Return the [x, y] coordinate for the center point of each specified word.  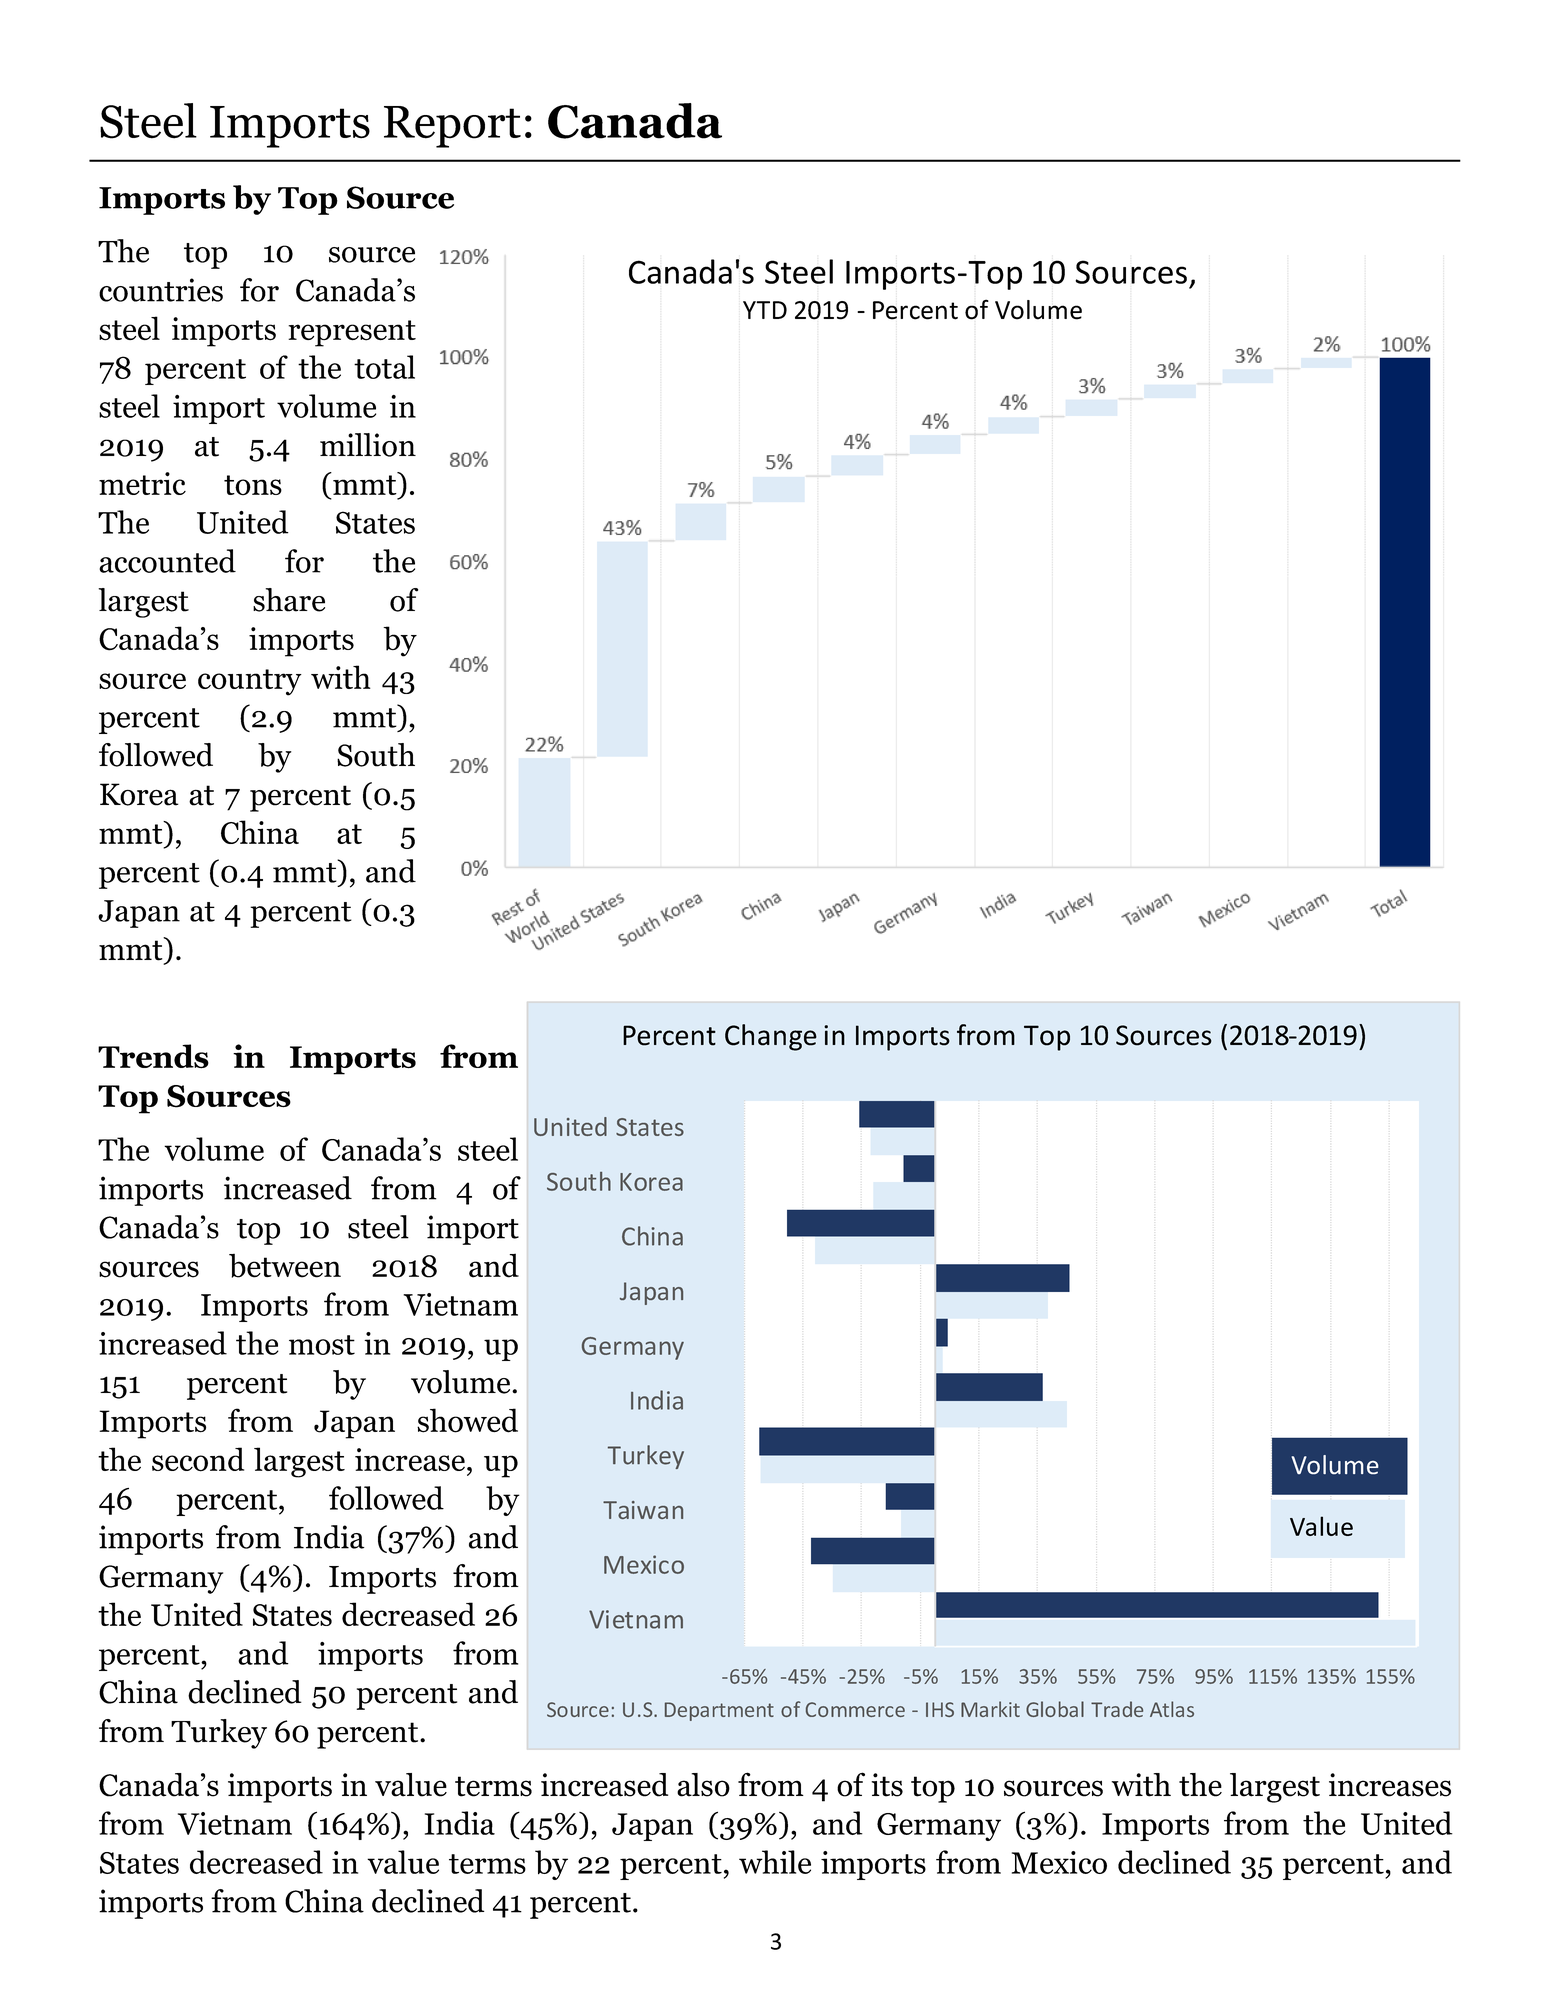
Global [1055, 1709]
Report [452, 127]
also [703, 1785]
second [198, 1459]
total [384, 367]
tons [253, 485]
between [285, 1266]
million [368, 445]
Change [771, 1037]
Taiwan [643, 1510]
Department [719, 1711]
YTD [765, 310]
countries [161, 290]
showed [467, 1420]
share [289, 600]
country [250, 682]
